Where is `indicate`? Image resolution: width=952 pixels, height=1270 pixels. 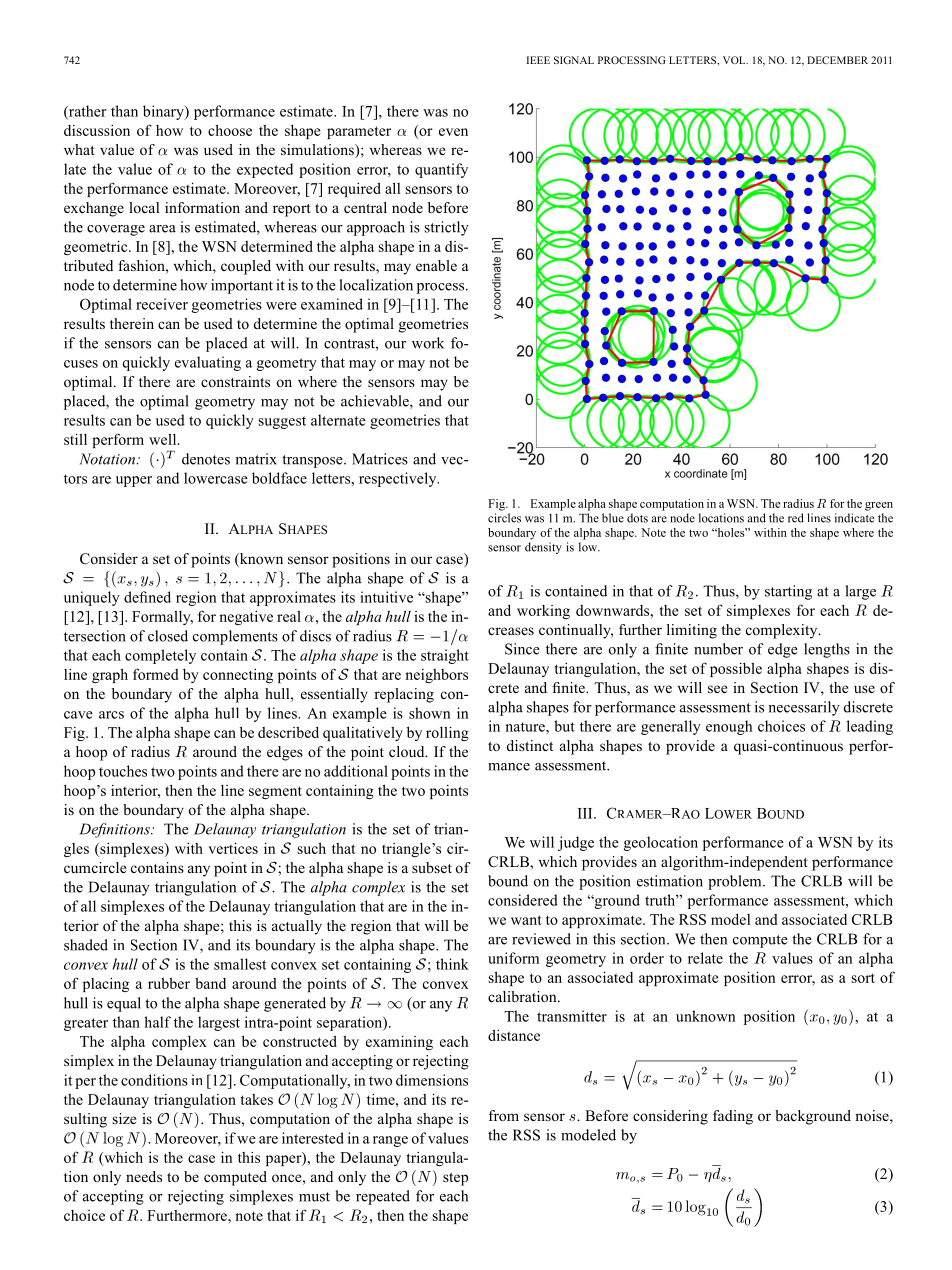 indicate is located at coordinates (854, 518).
